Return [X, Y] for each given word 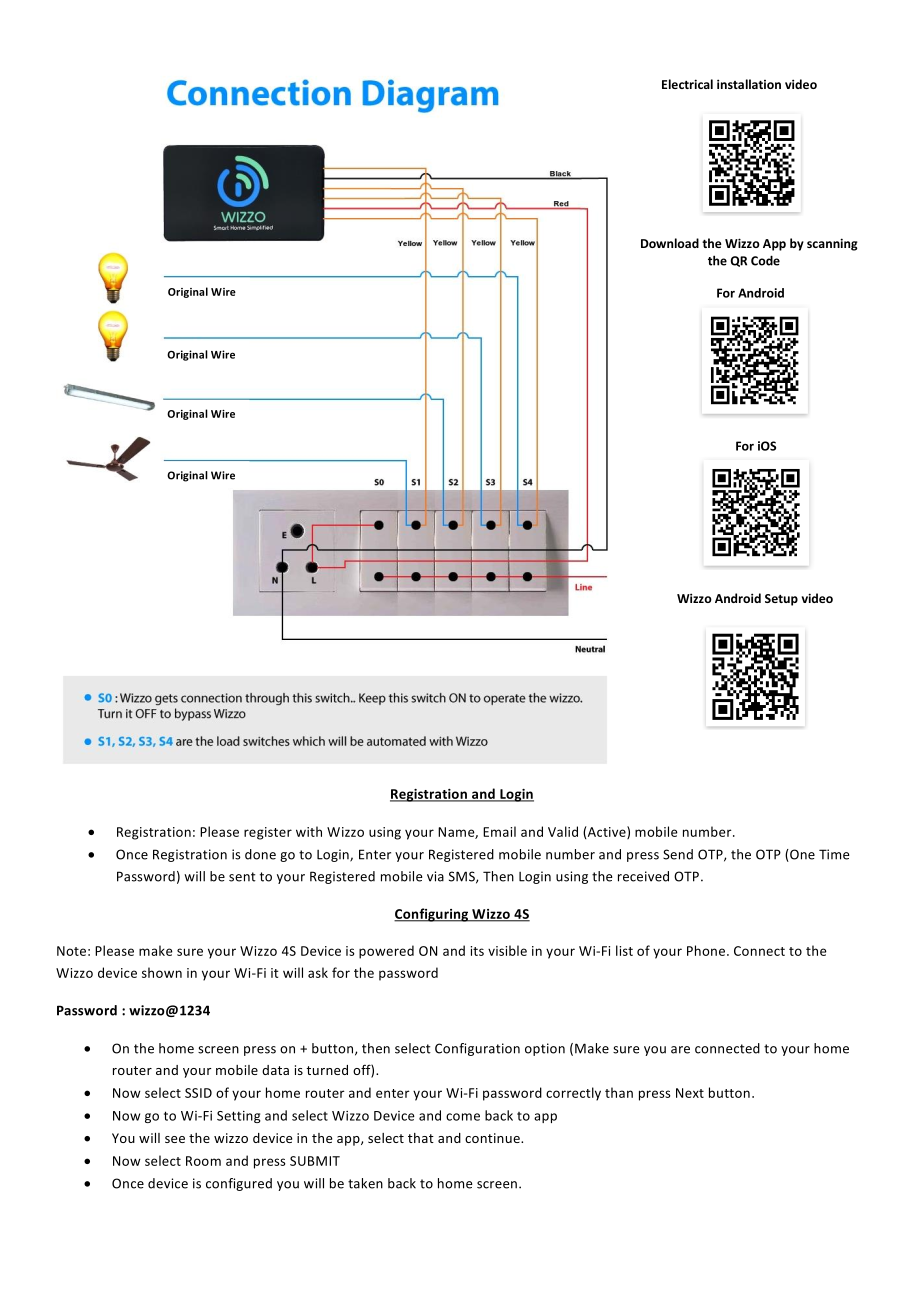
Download [670, 243]
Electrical [687, 84]
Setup [781, 600]
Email [499, 831]
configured [239, 1184]
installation [749, 84]
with [309, 831]
